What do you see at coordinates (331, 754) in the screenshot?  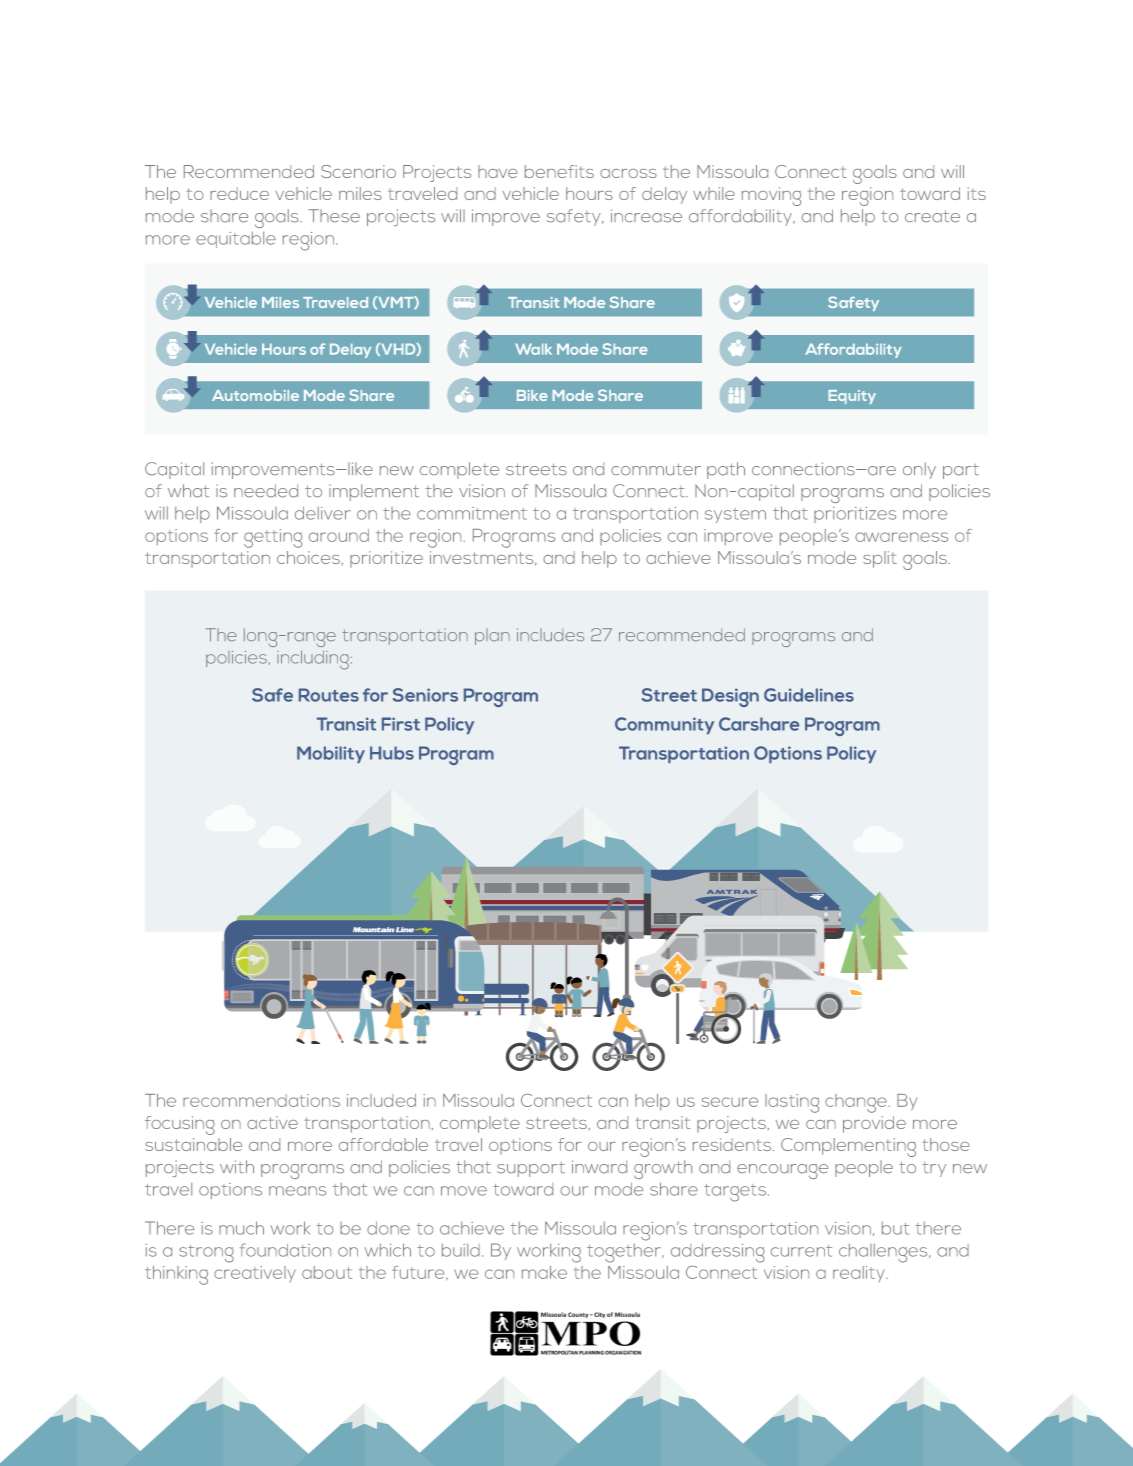 I see `Mobility` at bounding box center [331, 754].
